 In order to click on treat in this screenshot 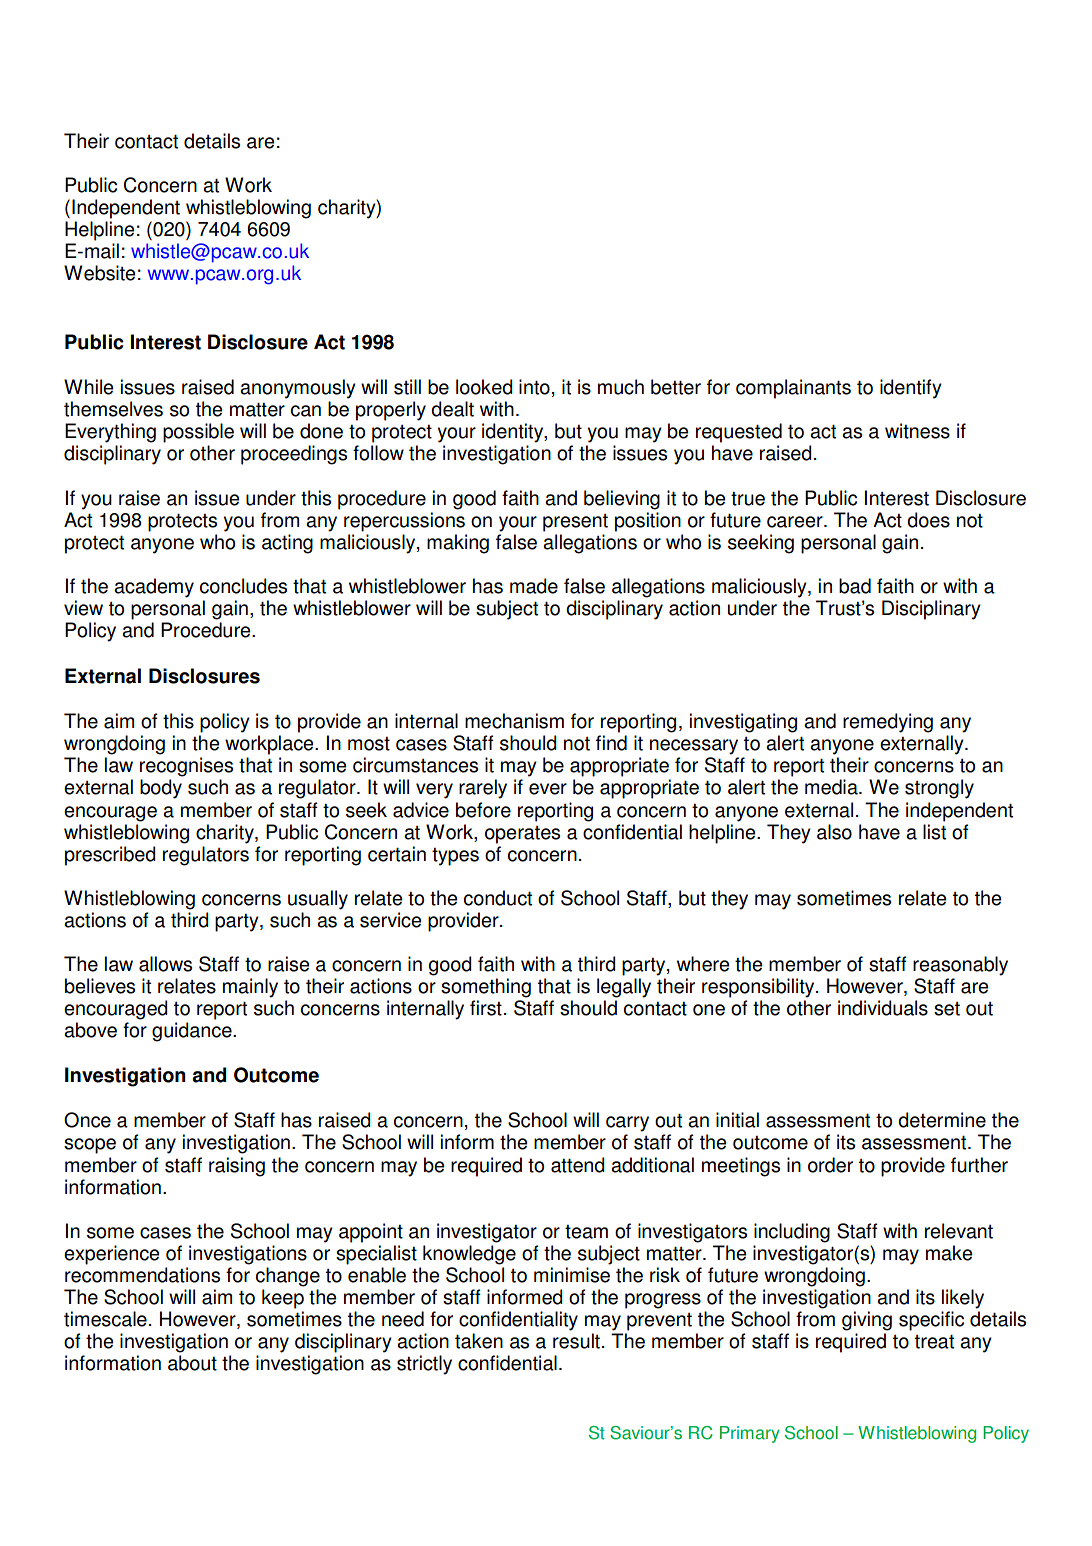, I will do `click(934, 1341)`.
